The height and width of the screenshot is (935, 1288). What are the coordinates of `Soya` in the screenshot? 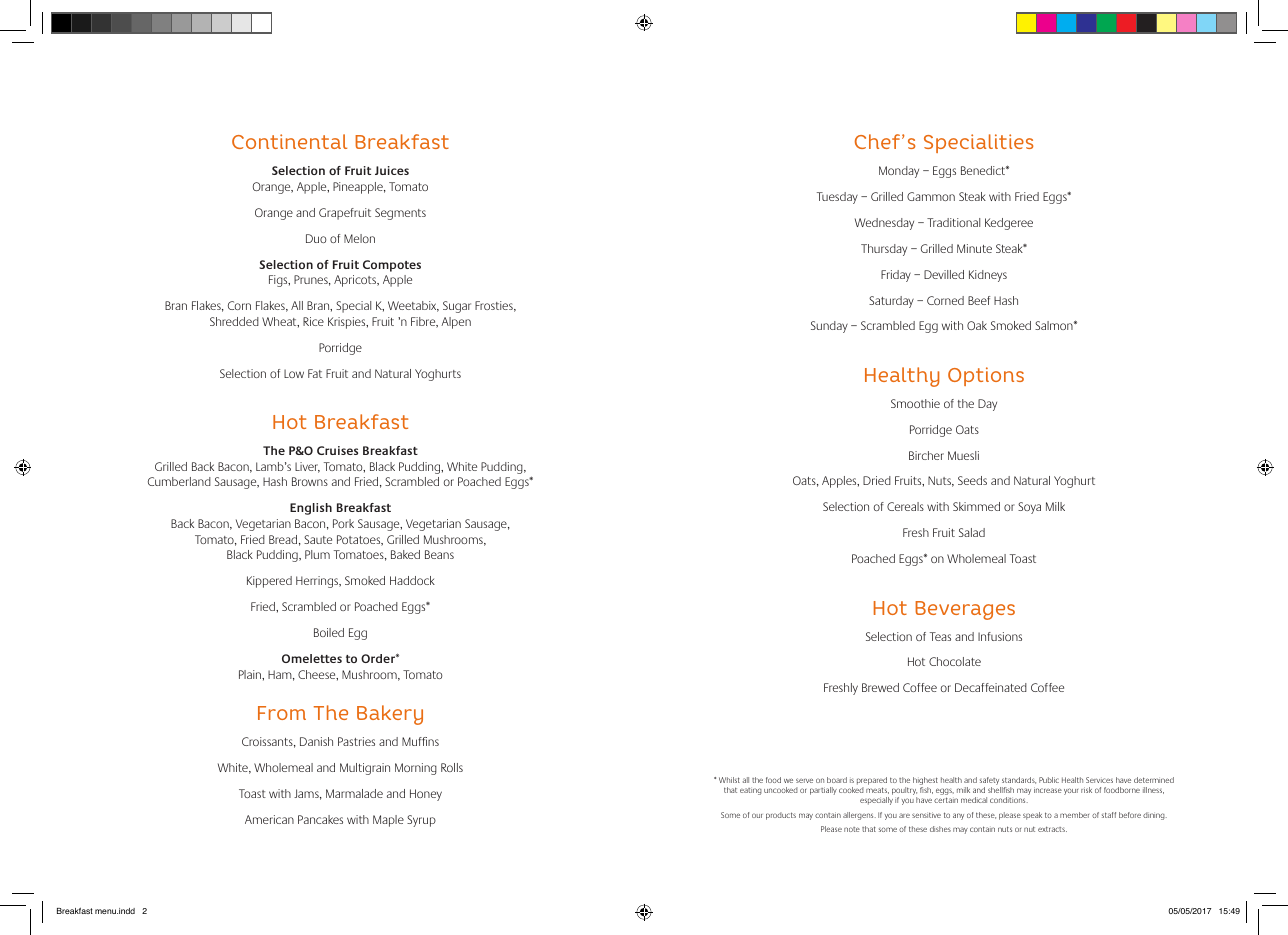 It's located at (1029, 508).
